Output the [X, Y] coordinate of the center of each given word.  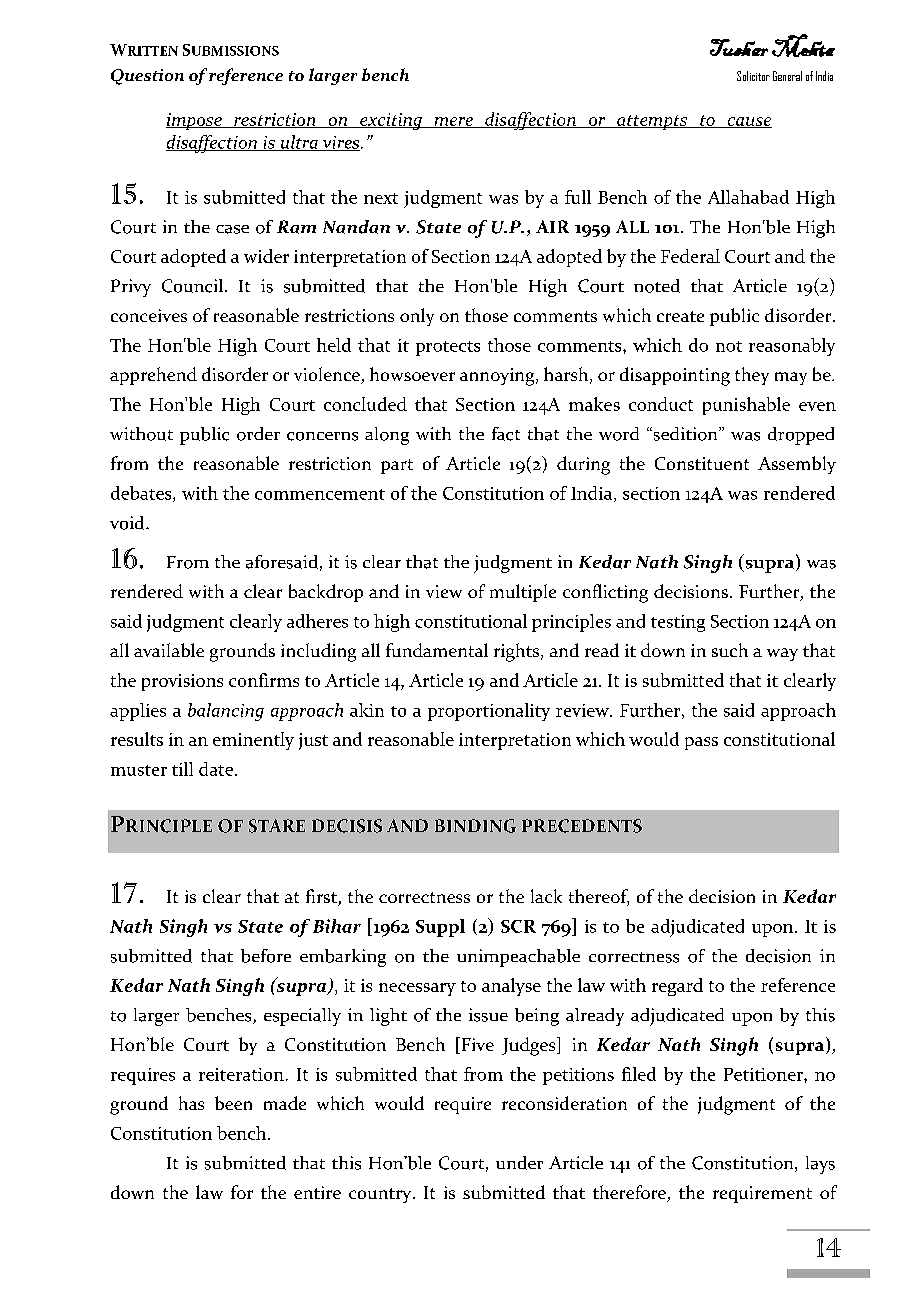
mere [453, 122]
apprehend [153, 376]
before [266, 956]
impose [195, 121]
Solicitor [753, 76]
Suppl [440, 928]
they [752, 376]
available [169, 650]
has [191, 1103]
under [519, 1163]
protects [448, 348]
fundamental [437, 650]
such [730, 650]
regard [677, 987]
